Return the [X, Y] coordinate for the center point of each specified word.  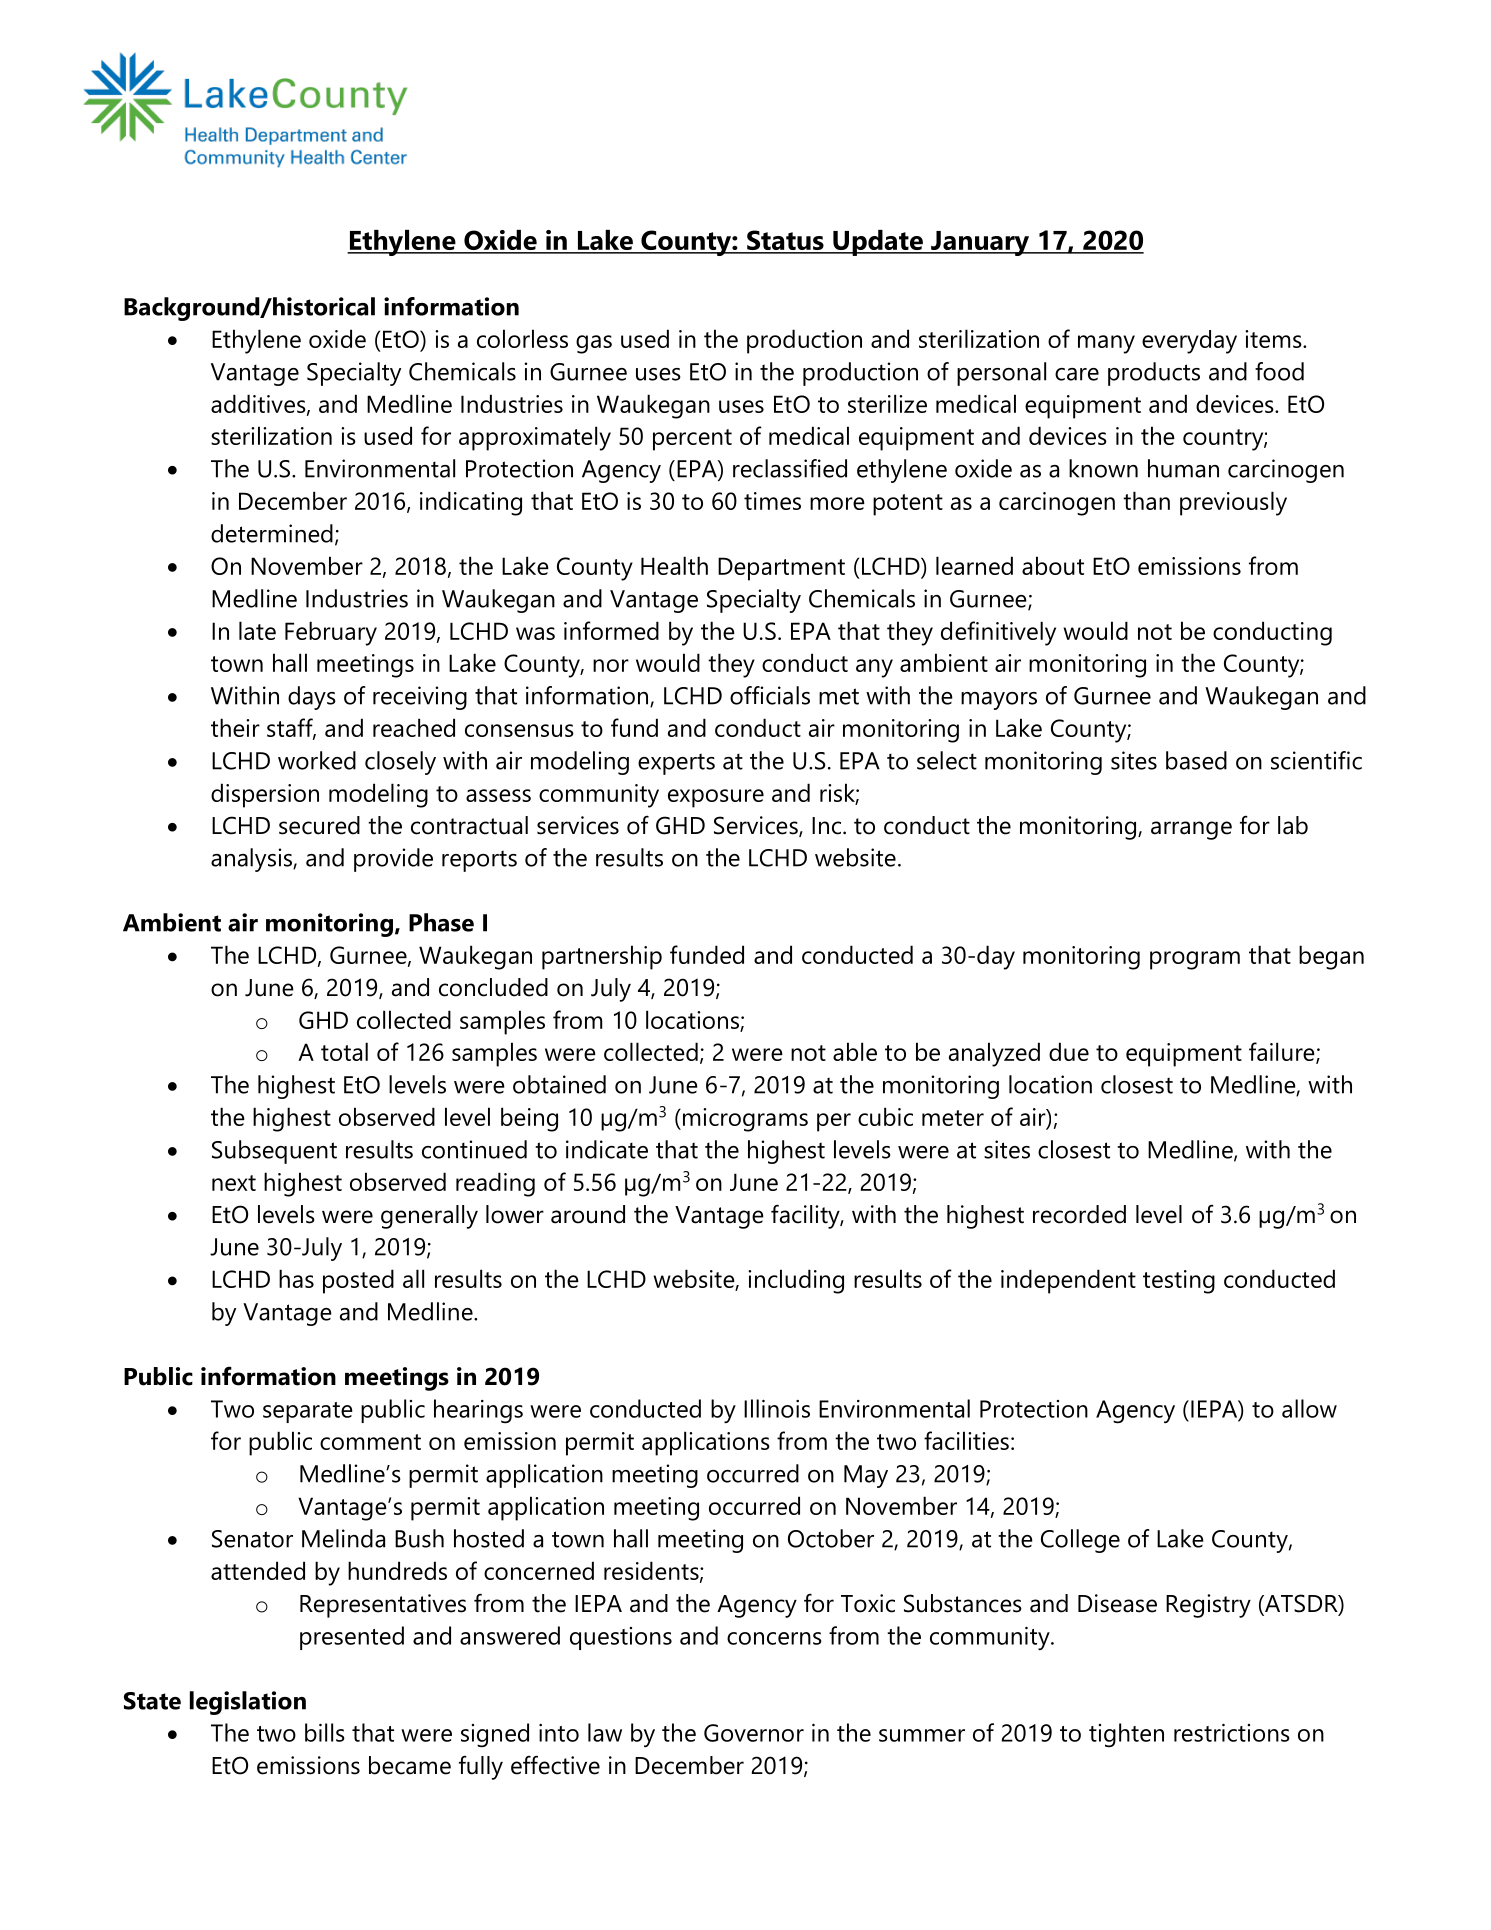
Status [785, 241]
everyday [1189, 342]
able [855, 1051]
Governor [754, 1733]
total [344, 1051]
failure [1283, 1053]
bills [325, 1732]
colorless [522, 338]
